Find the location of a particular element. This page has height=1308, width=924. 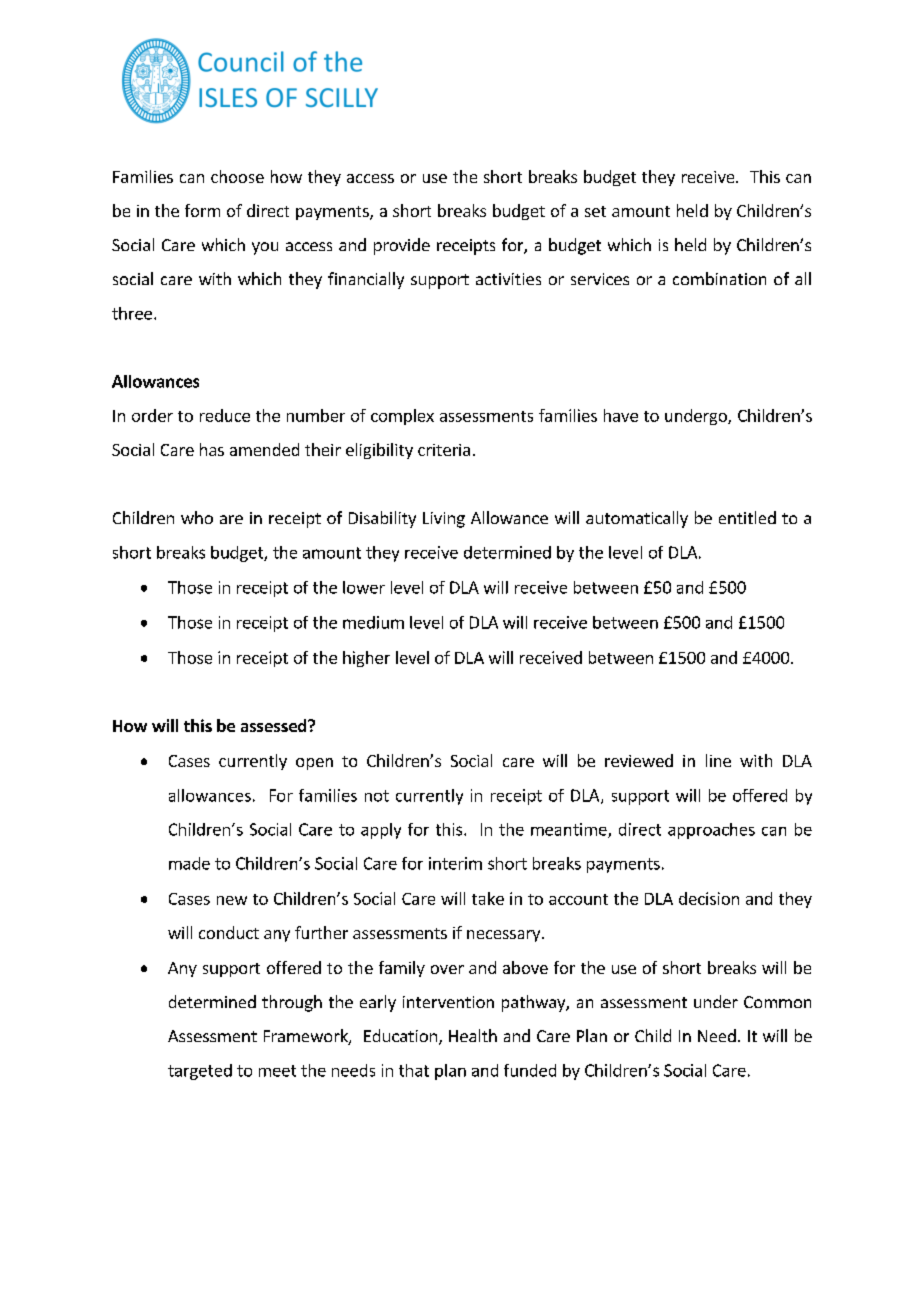

form is located at coordinates (202, 210).
